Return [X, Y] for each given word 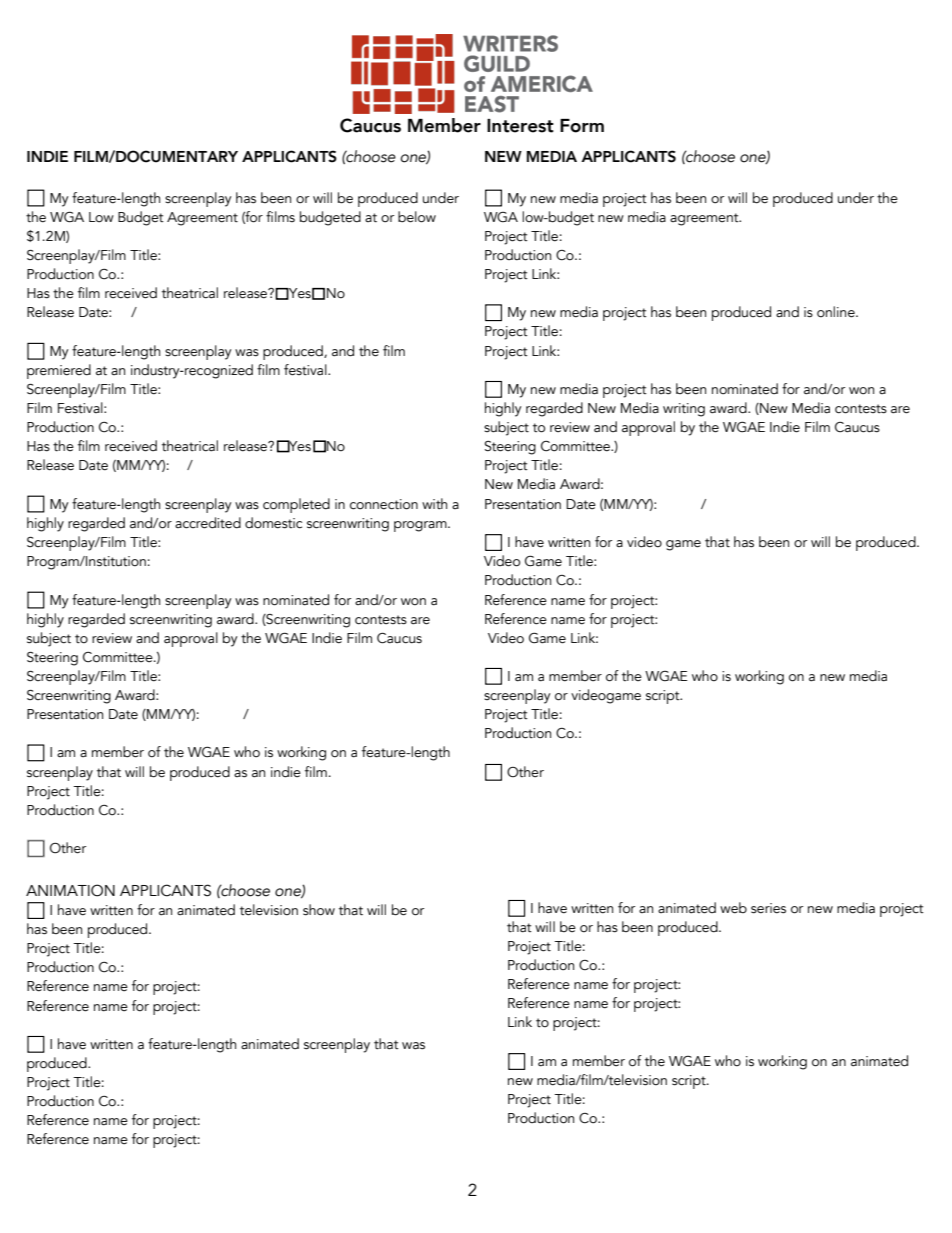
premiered [59, 371]
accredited [208, 523]
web [733, 908]
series [768, 908]
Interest [520, 126]
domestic [273, 523]
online [837, 312]
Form [582, 126]
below [417, 217]
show [319, 910]
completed [296, 505]
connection [384, 504]
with [434, 504]
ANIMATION [70, 890]
